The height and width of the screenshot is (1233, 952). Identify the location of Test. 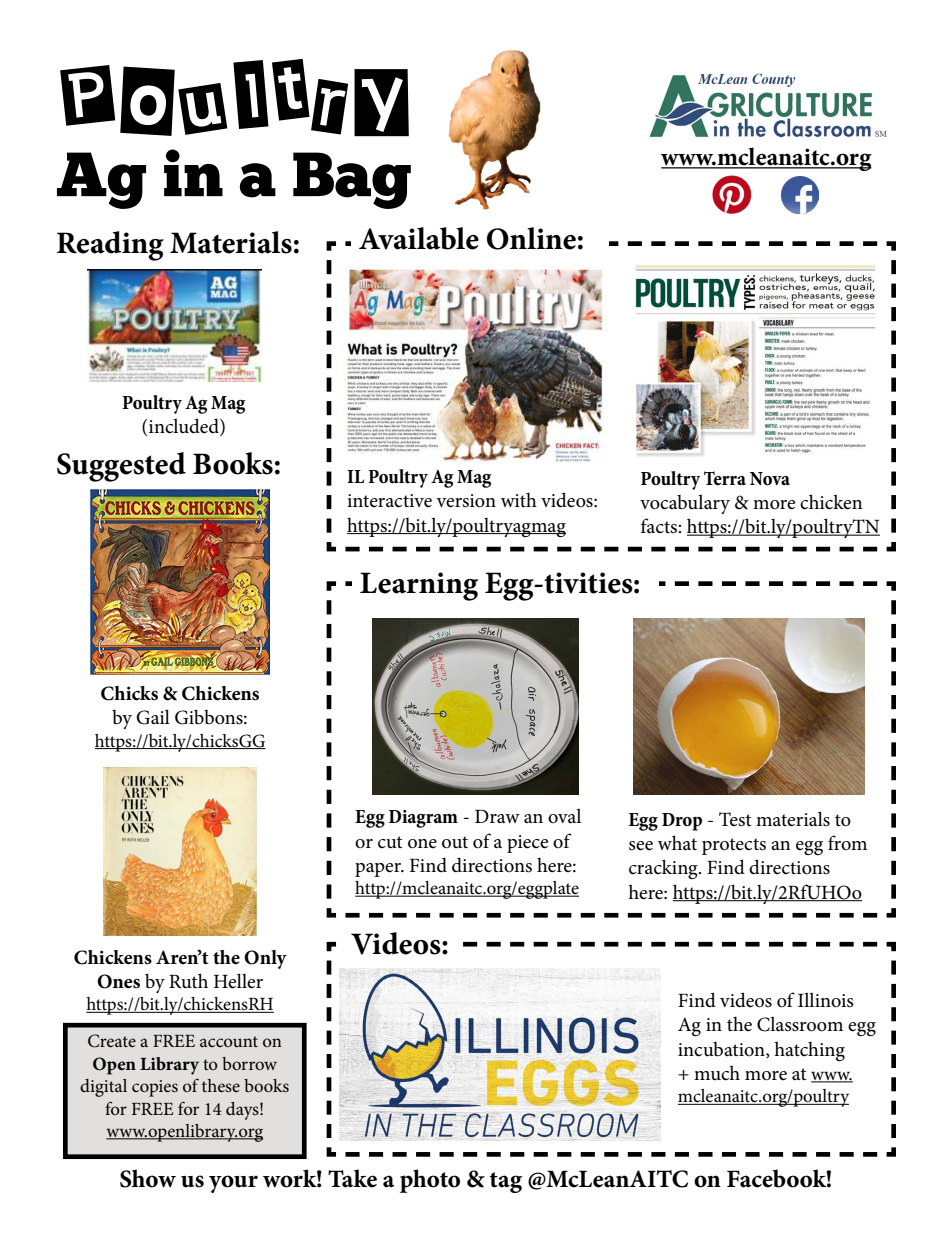
(735, 819).
